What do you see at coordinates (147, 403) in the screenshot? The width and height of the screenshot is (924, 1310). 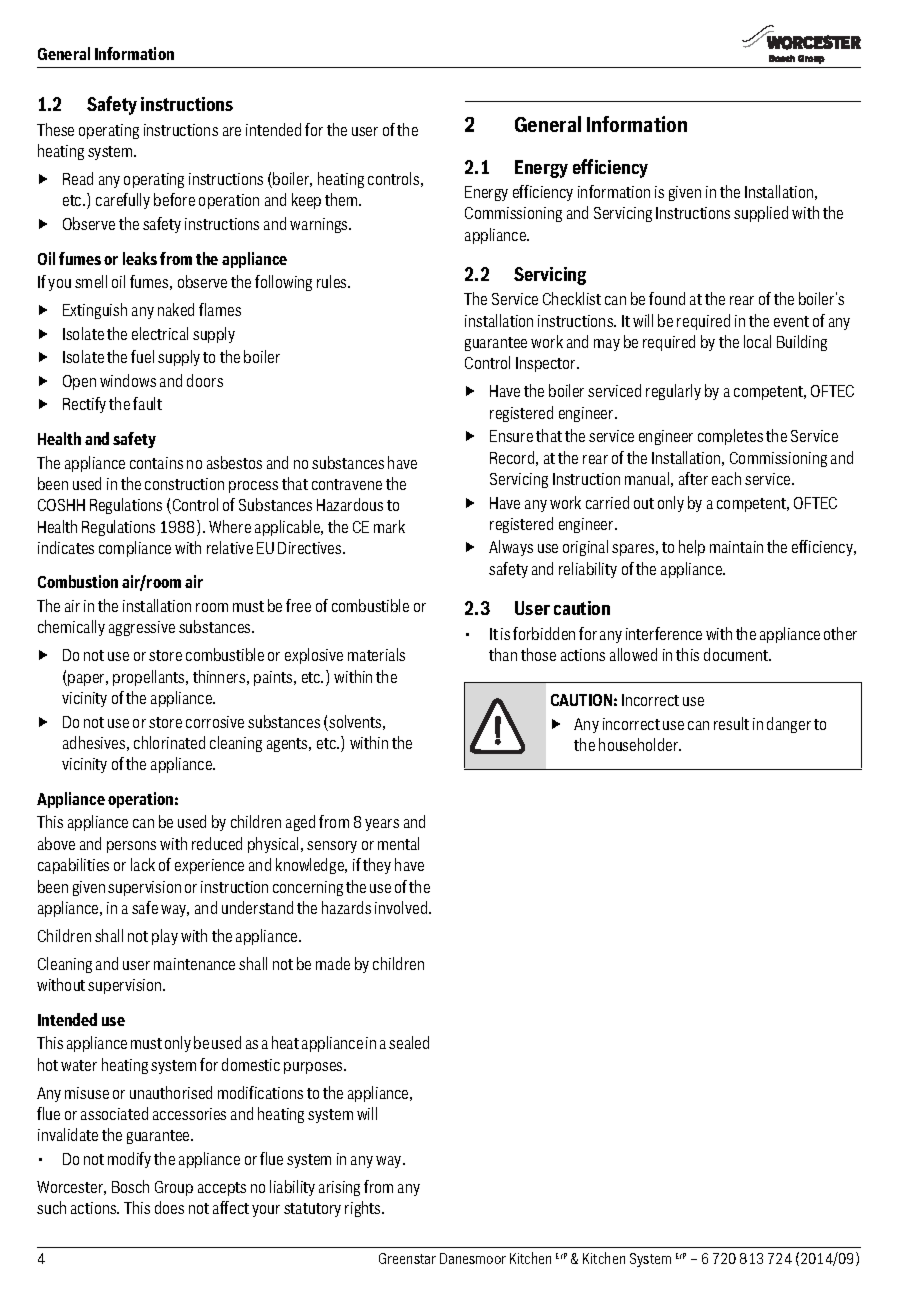 I see `fault` at bounding box center [147, 403].
